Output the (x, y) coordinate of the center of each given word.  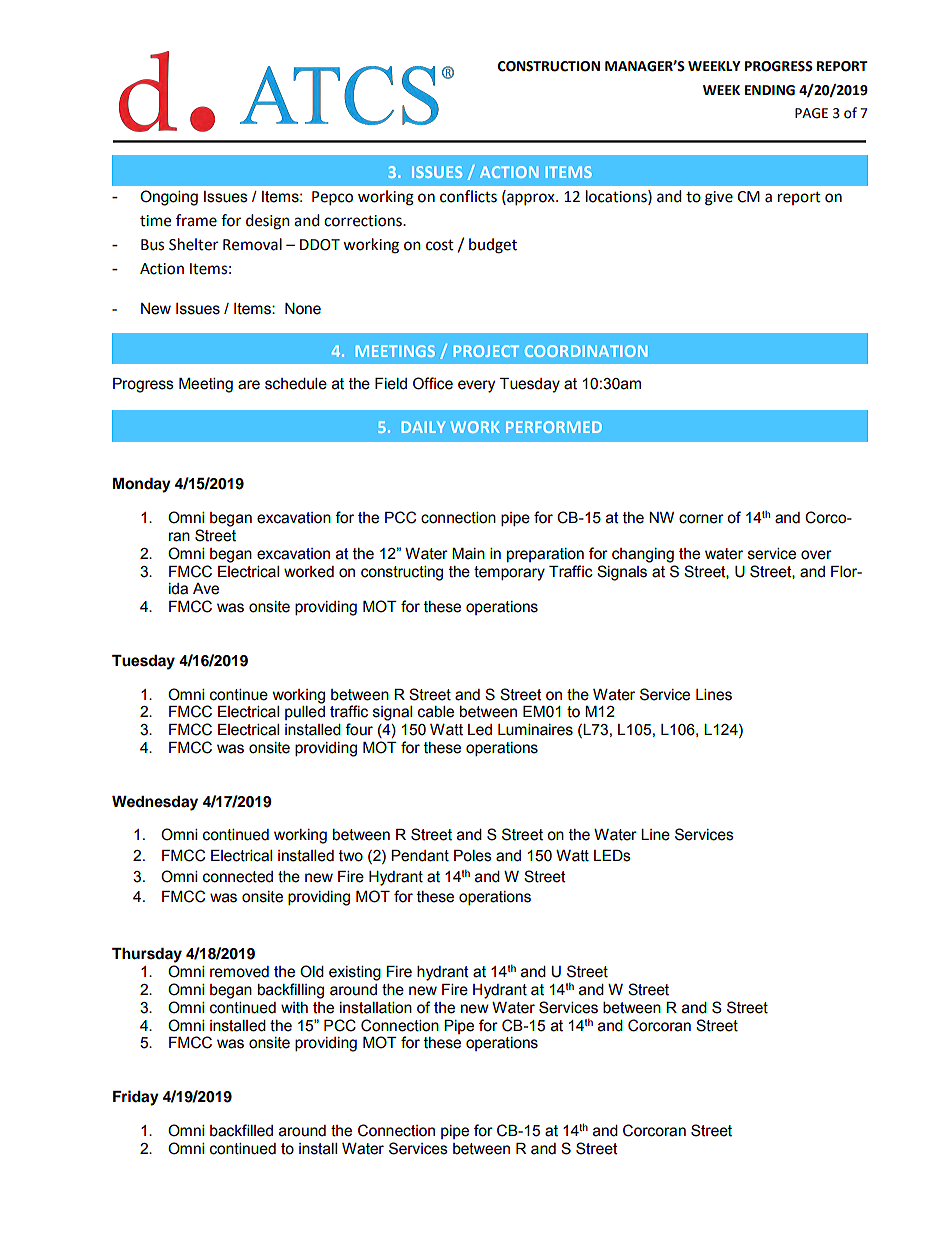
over (816, 555)
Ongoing (169, 198)
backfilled (241, 1130)
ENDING (770, 90)
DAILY (423, 427)
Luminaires (535, 730)
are (249, 385)
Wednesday (155, 803)
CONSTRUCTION (549, 66)
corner (701, 519)
